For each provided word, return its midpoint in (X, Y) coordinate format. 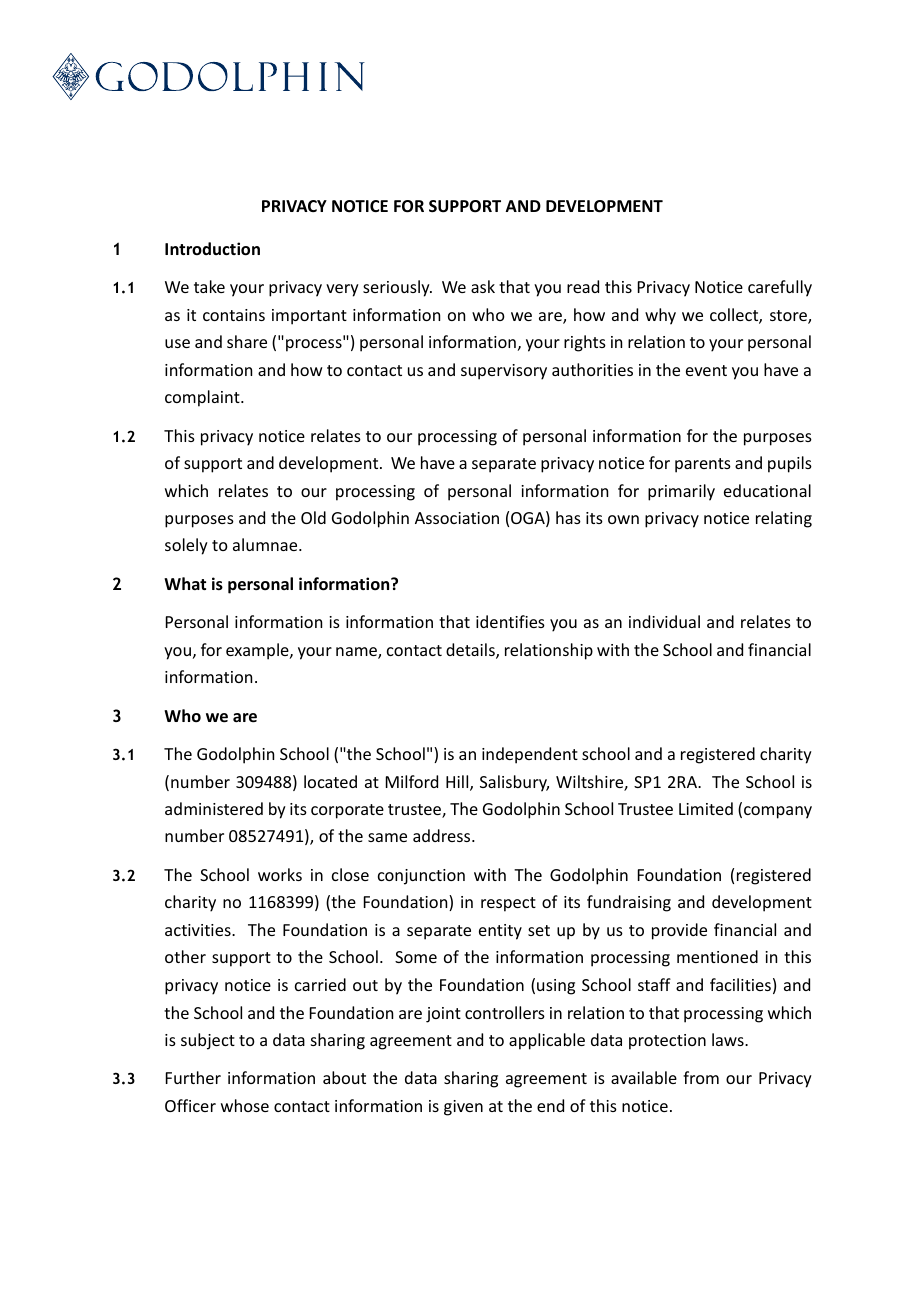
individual (664, 621)
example (258, 651)
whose (245, 1105)
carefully (780, 288)
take (209, 286)
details (471, 651)
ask (483, 286)
